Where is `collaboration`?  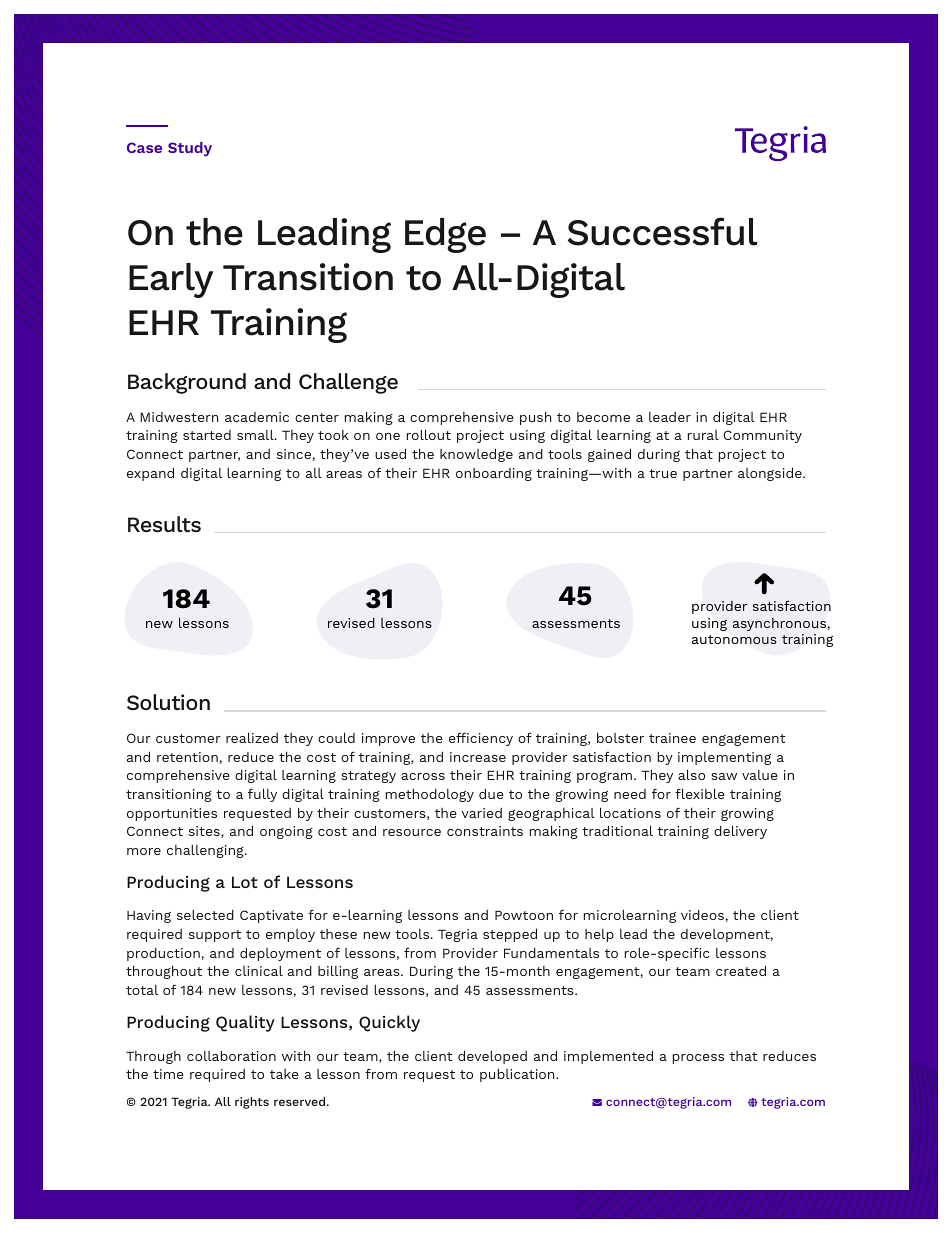 collaboration is located at coordinates (231, 1055).
